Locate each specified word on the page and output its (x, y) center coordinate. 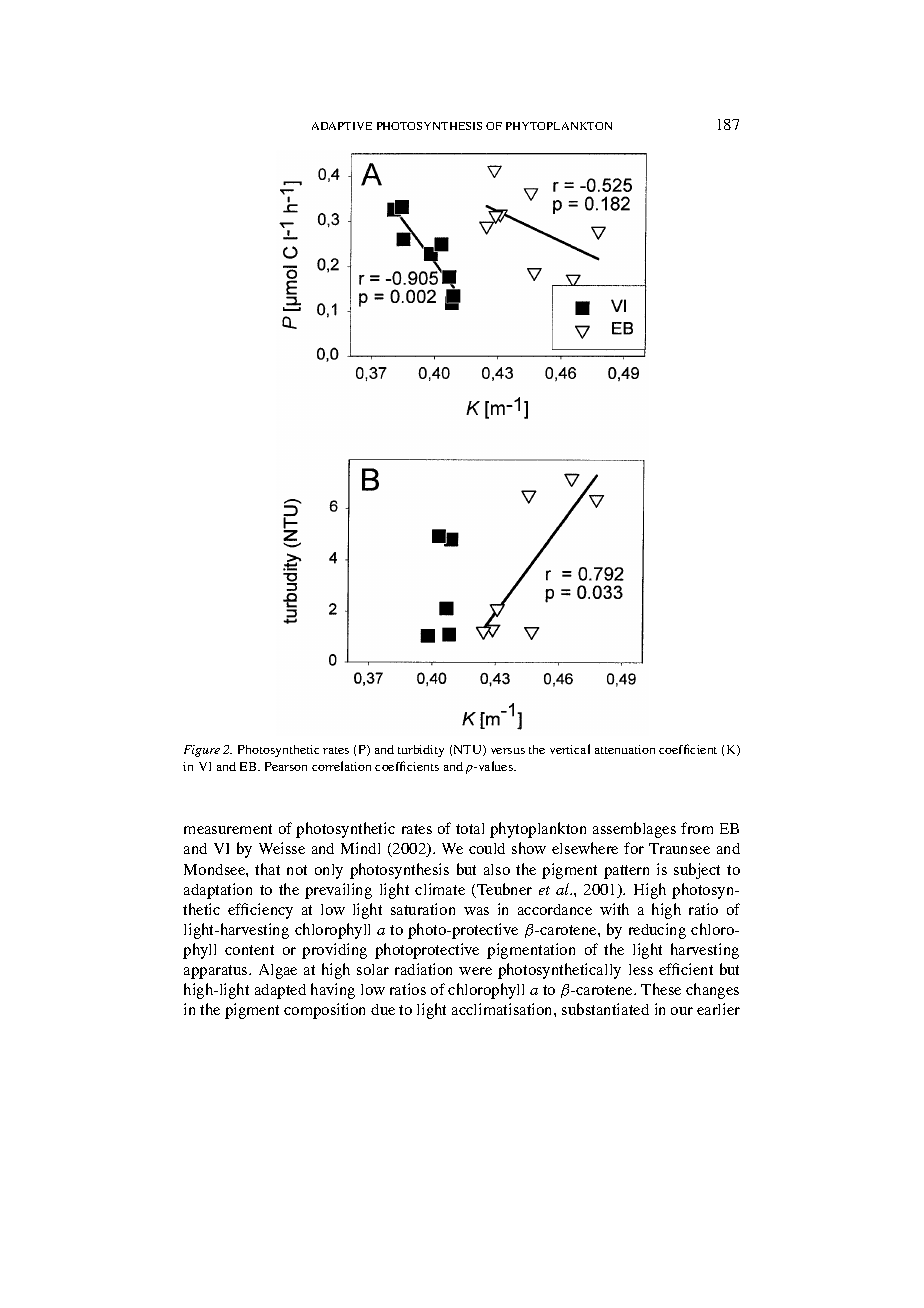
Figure (202, 751)
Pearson (286, 766)
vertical (570, 749)
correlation (341, 766)
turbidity (421, 751)
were (475, 971)
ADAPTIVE (342, 126)
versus (508, 751)
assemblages (634, 830)
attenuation (625, 749)
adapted (280, 991)
